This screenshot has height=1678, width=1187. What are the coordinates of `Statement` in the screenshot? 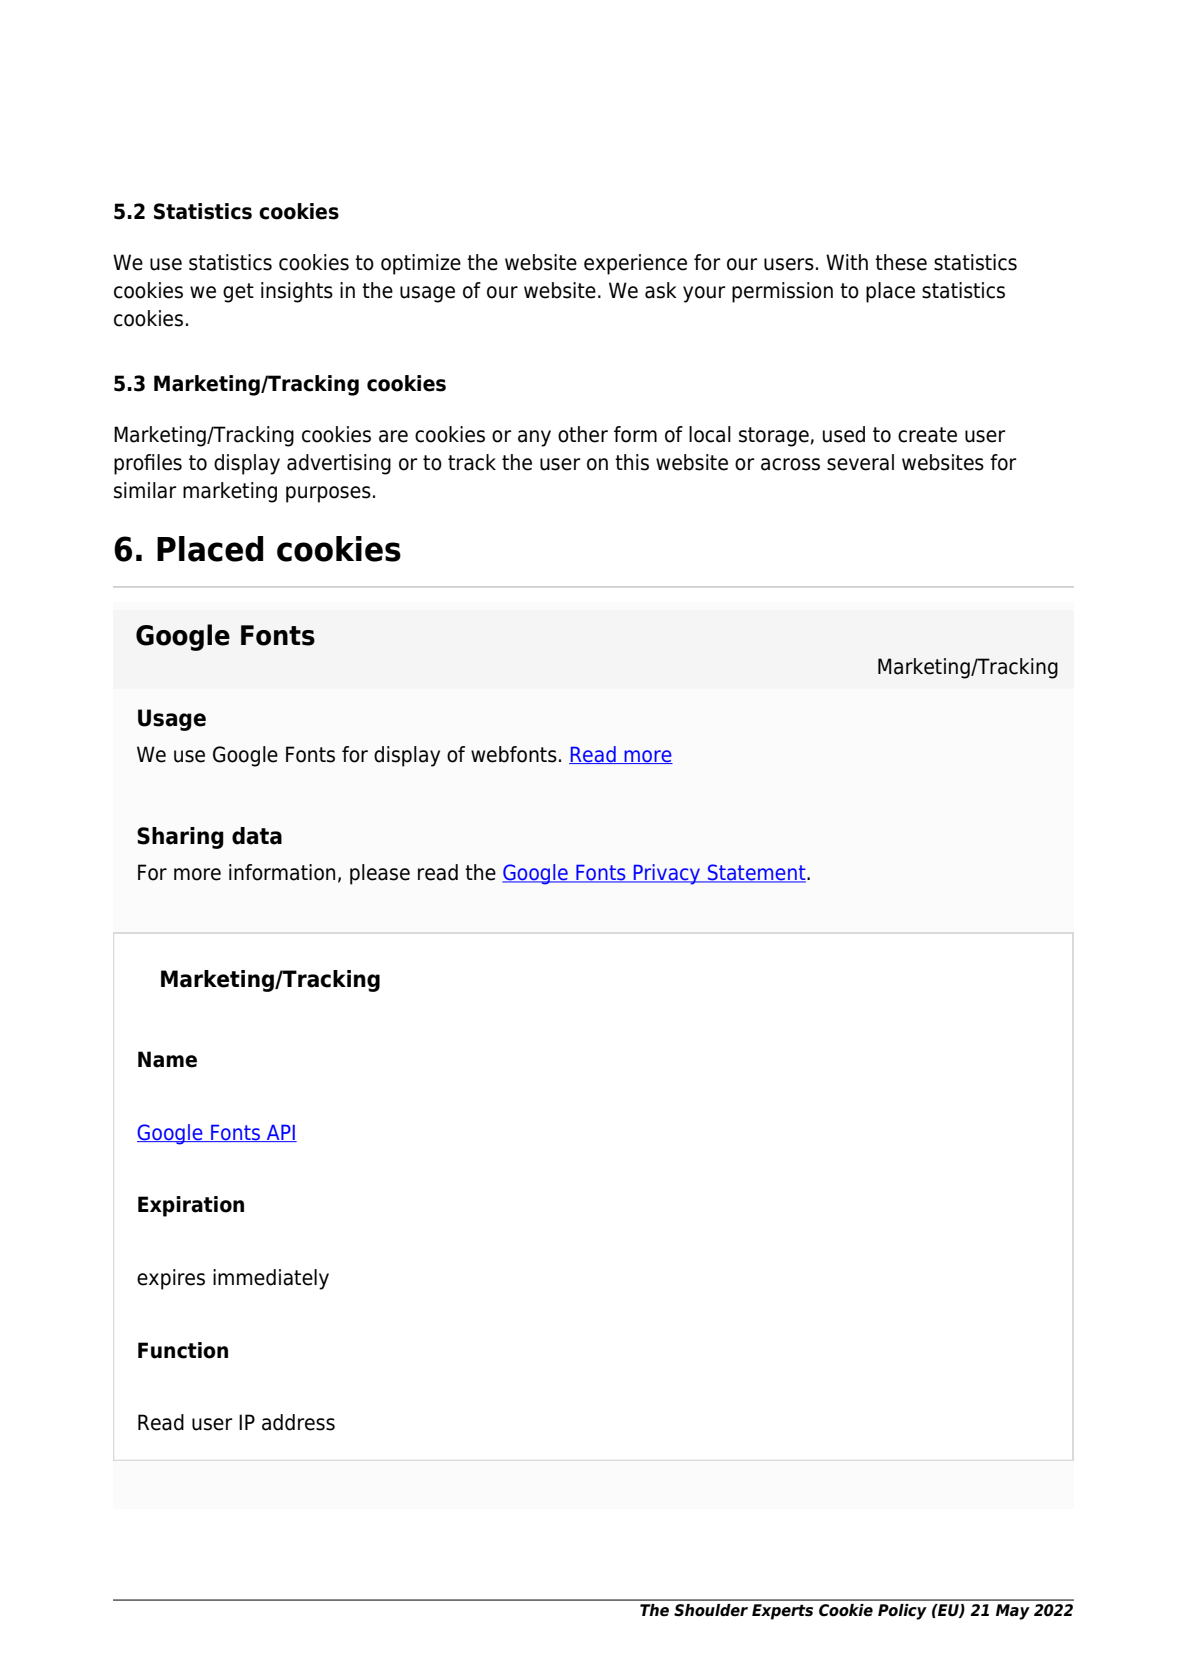 It's located at (757, 873).
